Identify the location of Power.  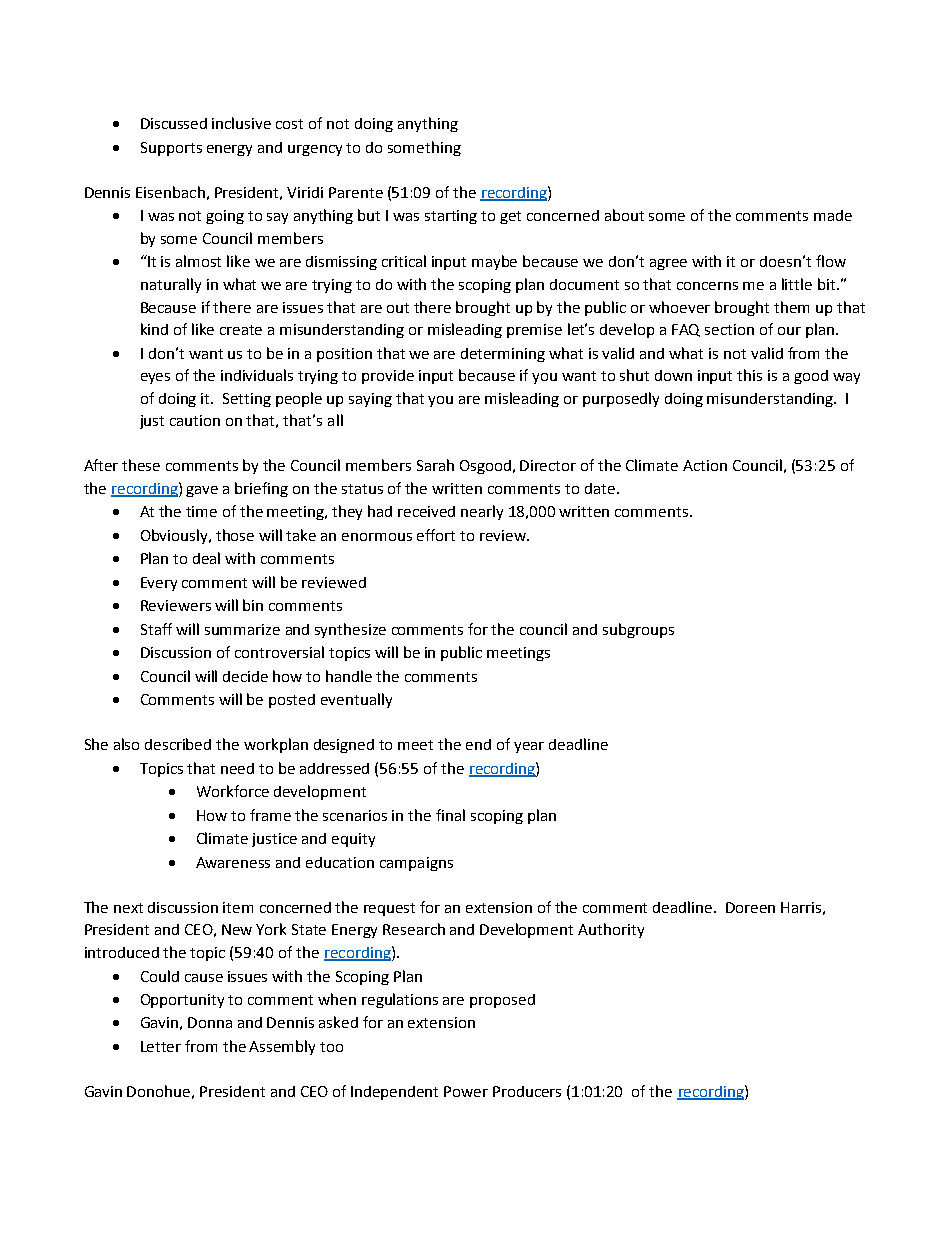
(466, 1091).
